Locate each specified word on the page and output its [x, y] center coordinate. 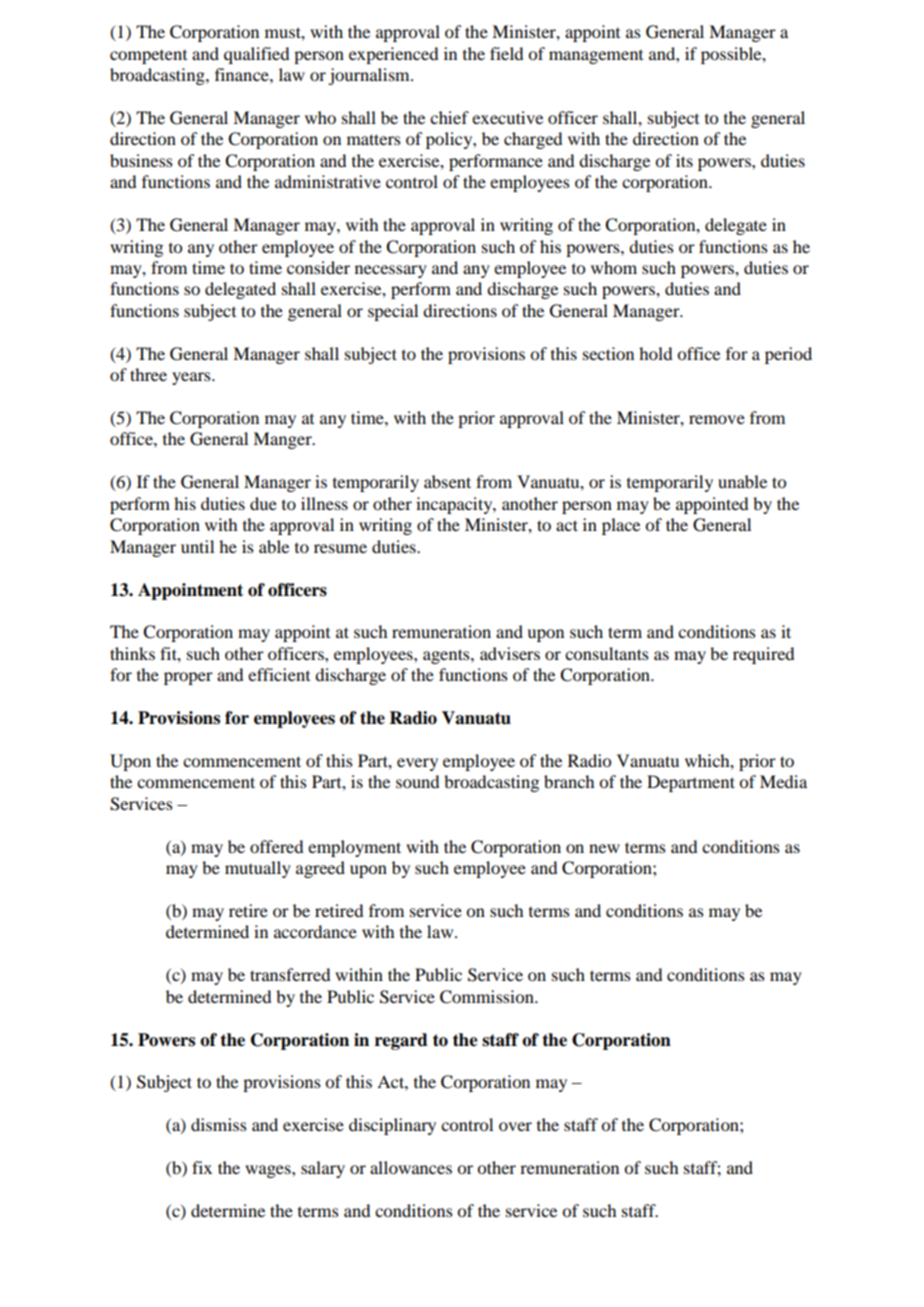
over [515, 1126]
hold [655, 353]
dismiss [219, 1124]
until [197, 546]
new [604, 848]
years [192, 378]
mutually [258, 869]
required [763, 655]
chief [449, 117]
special [393, 312]
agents [447, 656]
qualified [256, 55]
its [684, 160]
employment [354, 848]
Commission [488, 997]
